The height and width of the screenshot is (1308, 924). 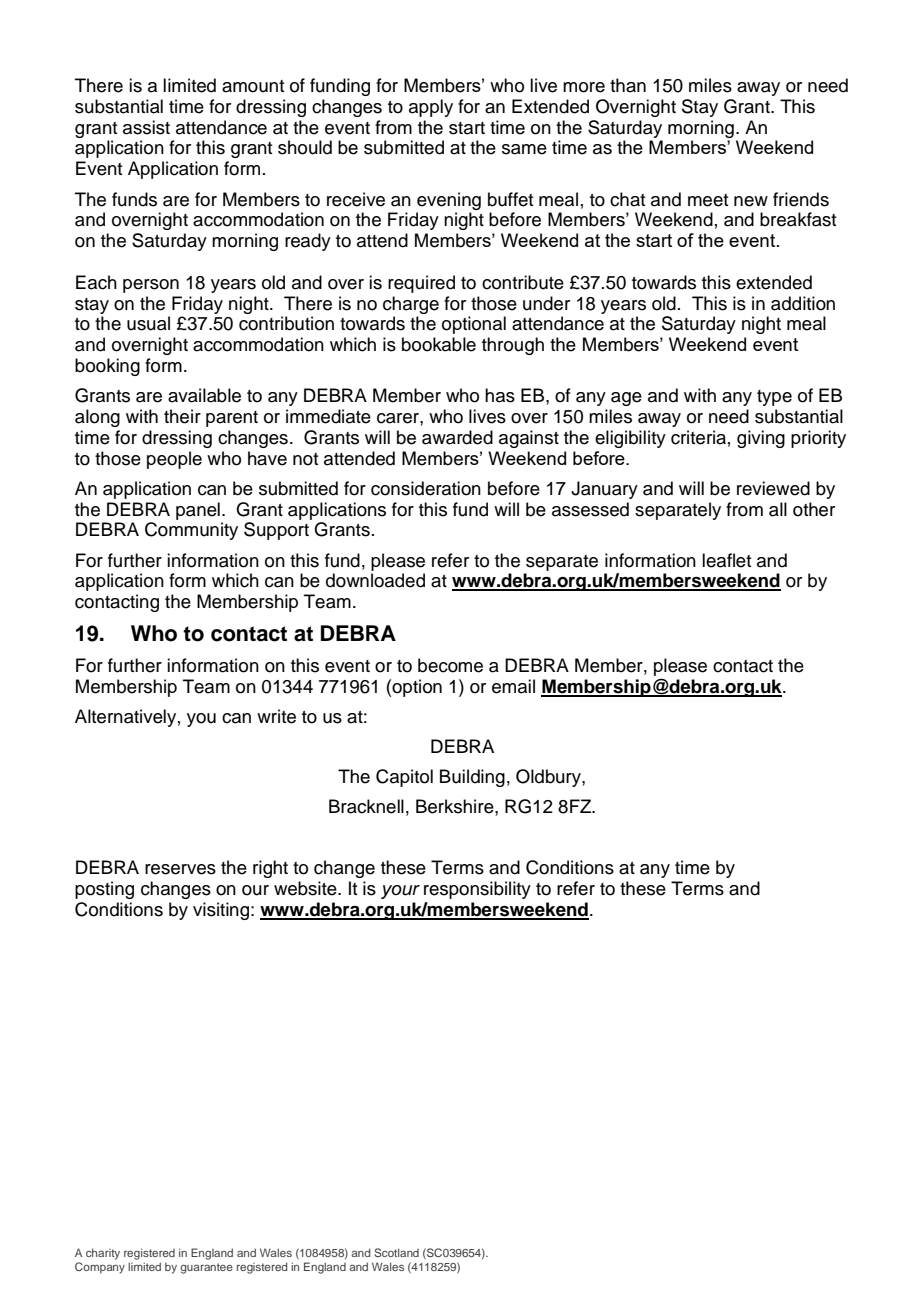 I want to click on become, so click(x=450, y=665).
